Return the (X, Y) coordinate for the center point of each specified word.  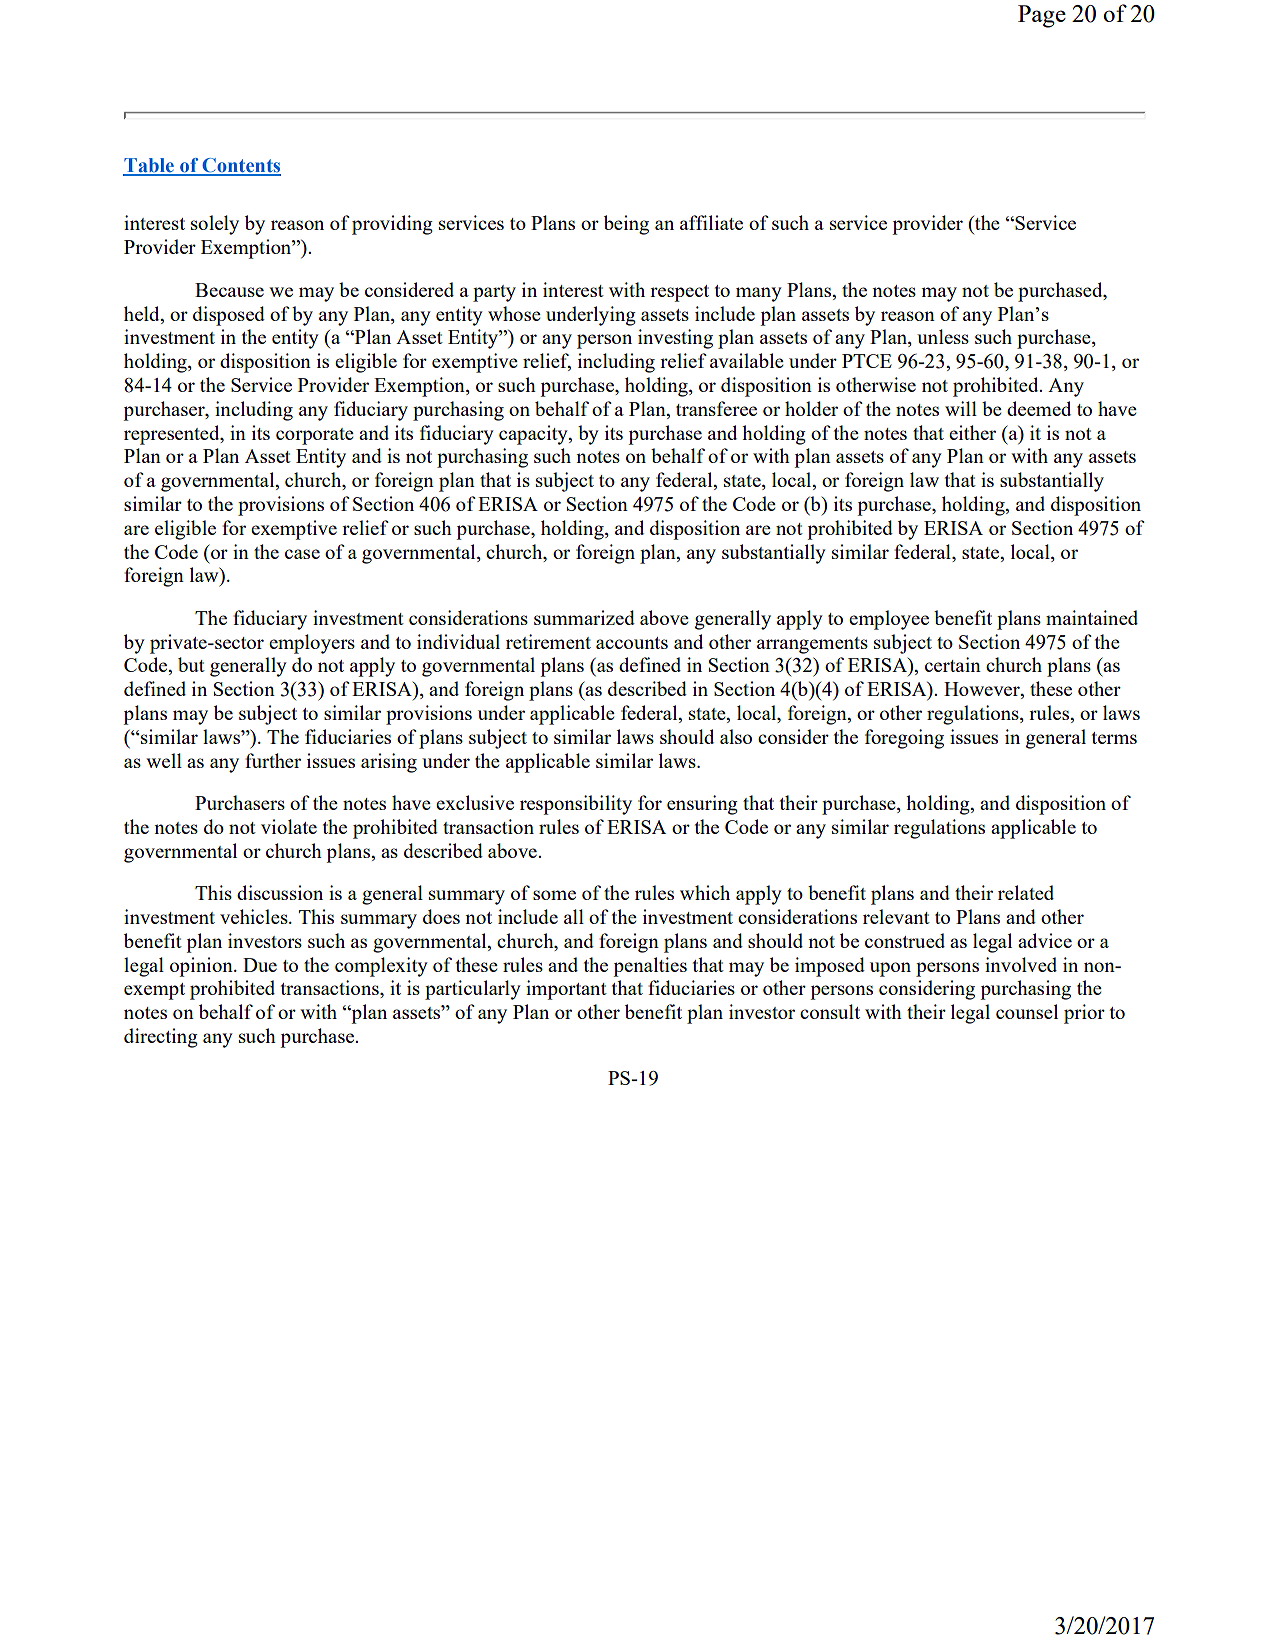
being (626, 225)
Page (1042, 16)
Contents (240, 166)
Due (260, 965)
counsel (1027, 1011)
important (566, 990)
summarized (584, 617)
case (302, 554)
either (972, 432)
